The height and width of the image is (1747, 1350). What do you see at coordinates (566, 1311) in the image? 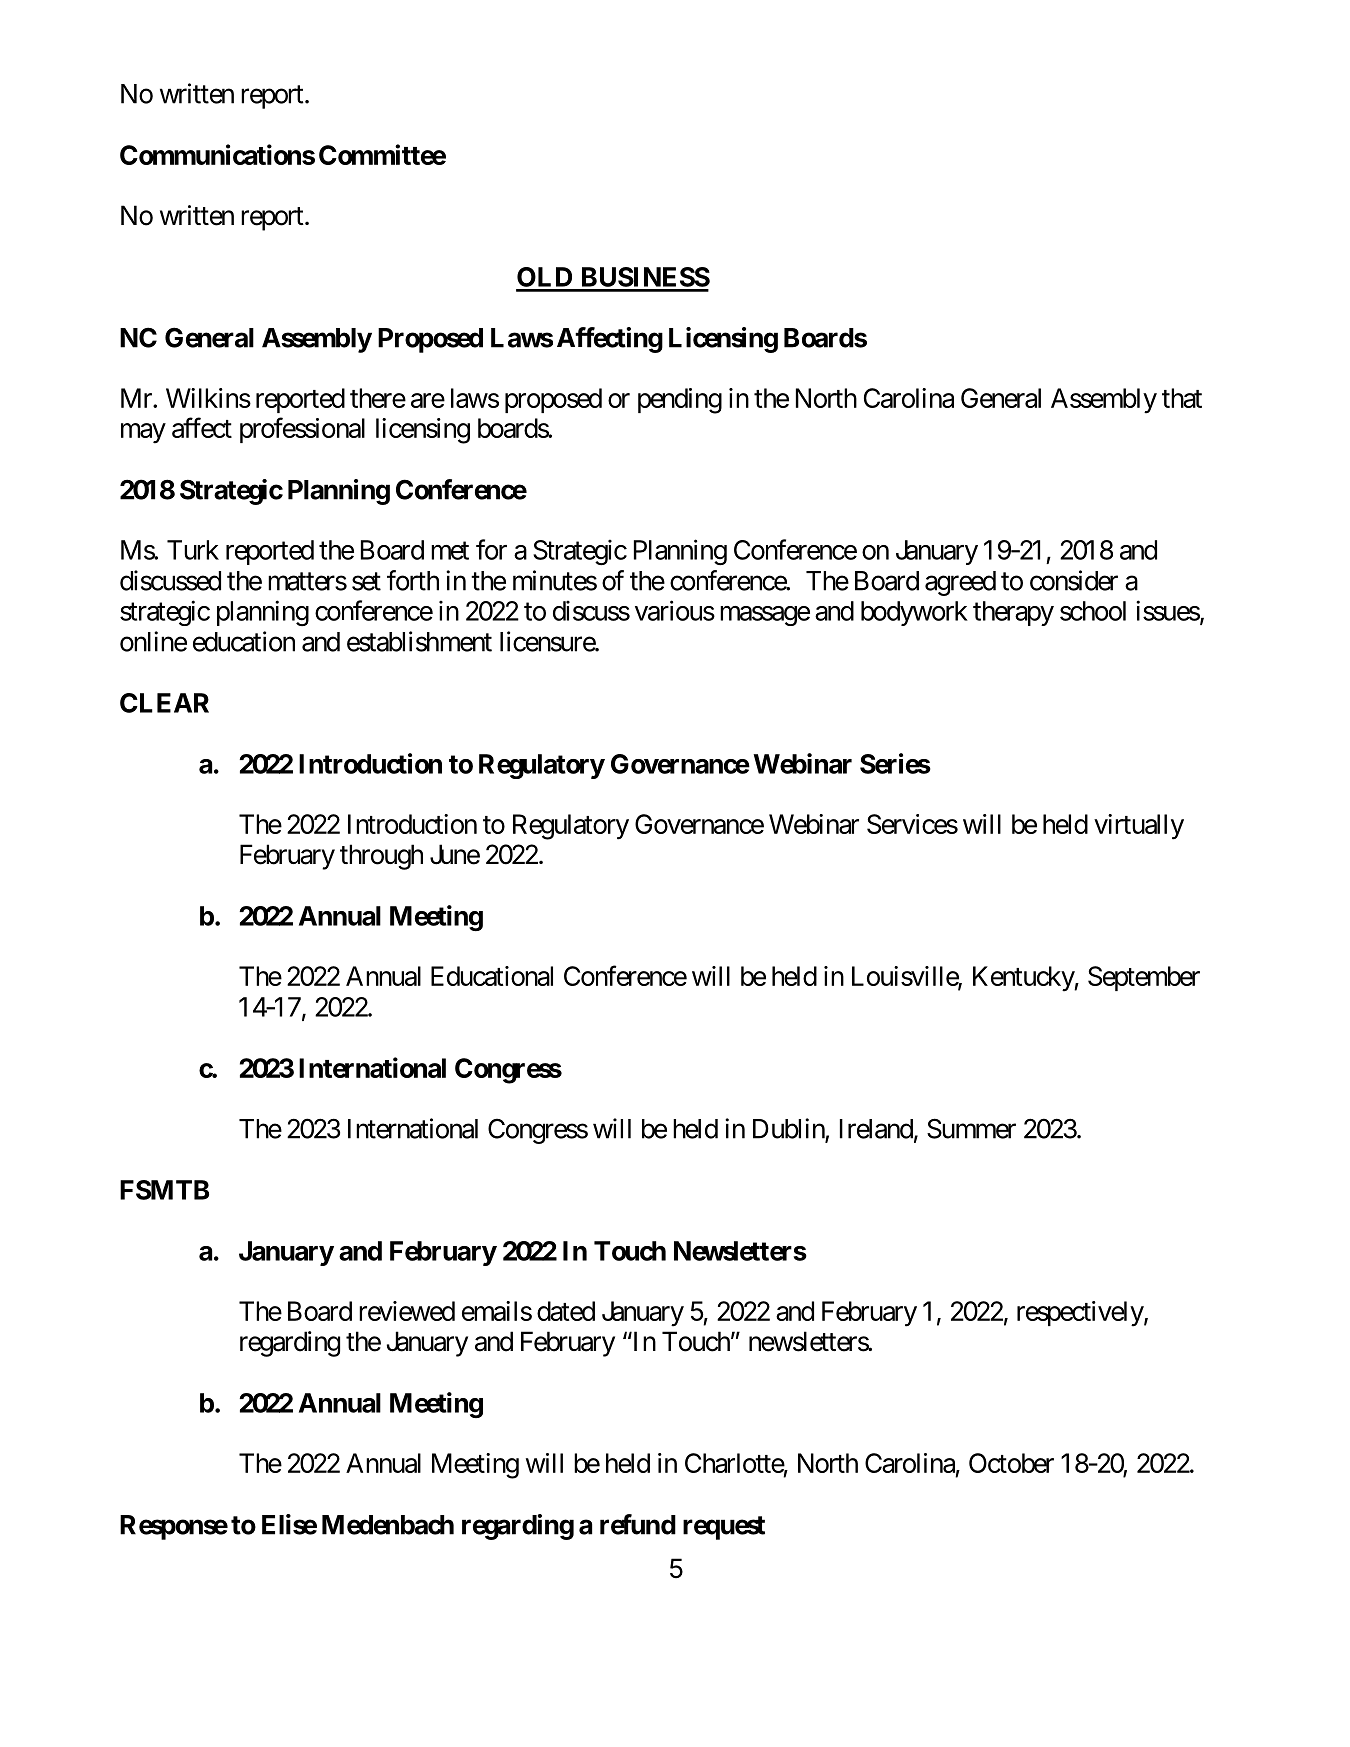
I see `dated` at bounding box center [566, 1311].
